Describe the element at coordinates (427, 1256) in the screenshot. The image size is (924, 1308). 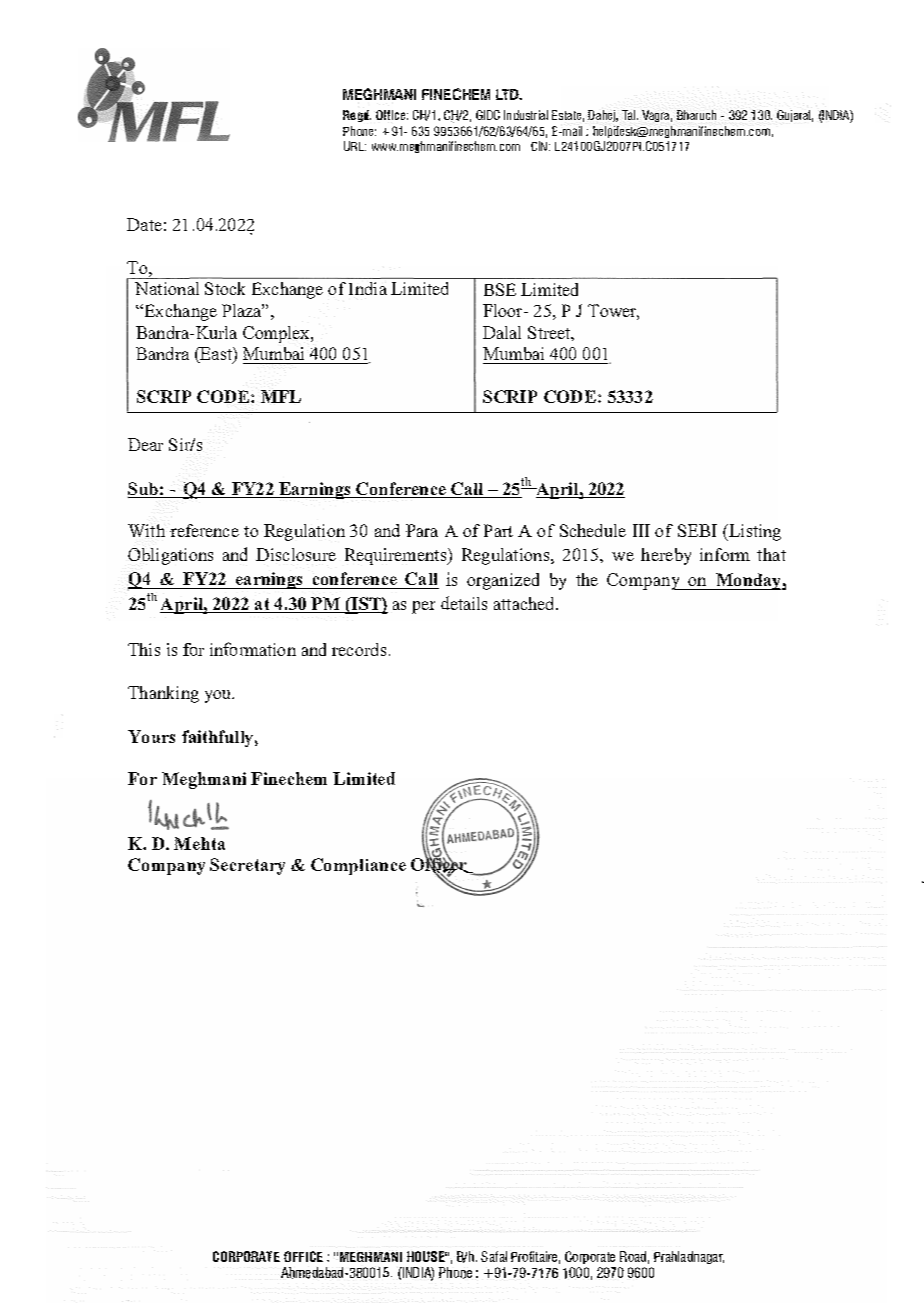
I see `HOUSE` at that location.
